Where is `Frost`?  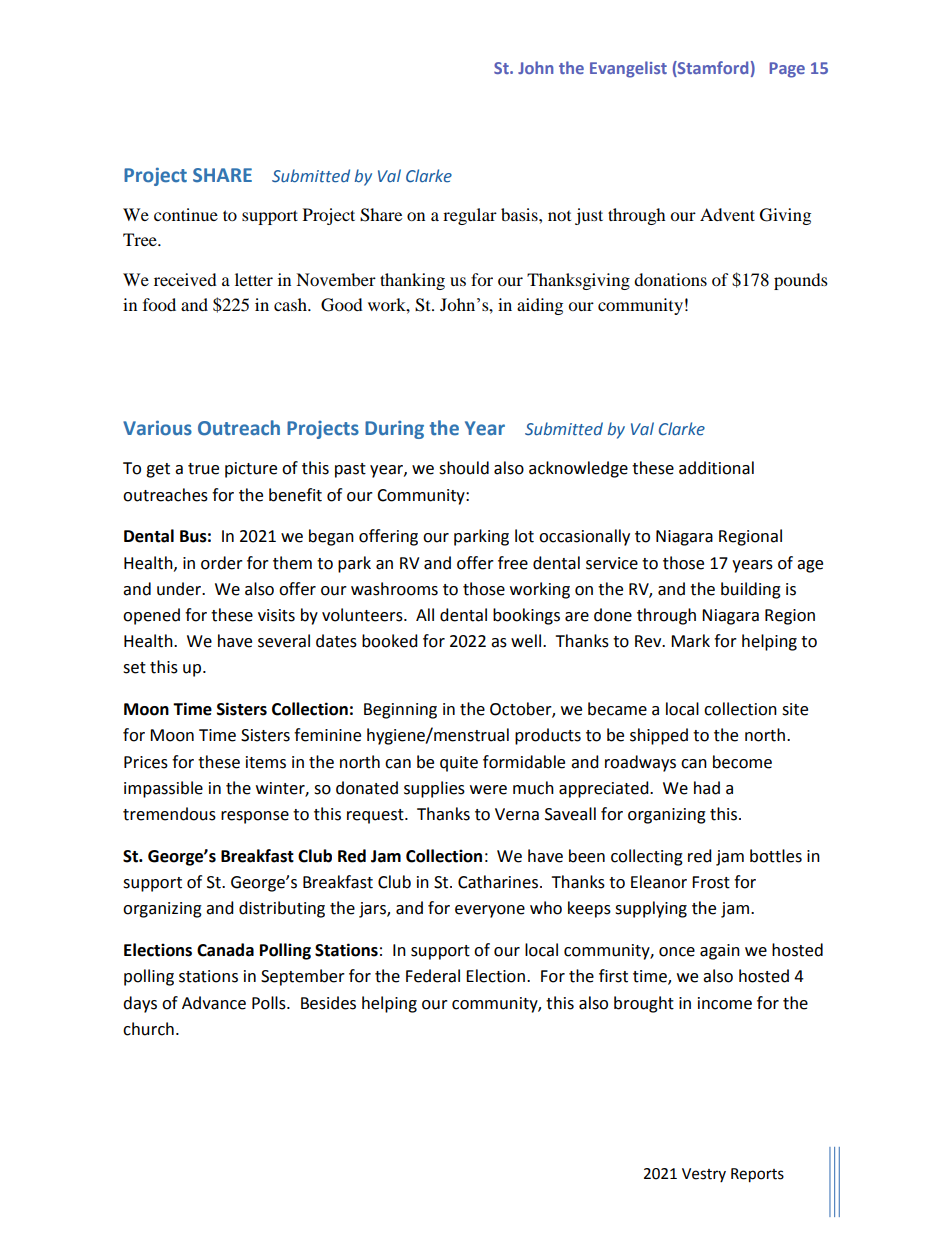 Frost is located at coordinates (711, 882).
